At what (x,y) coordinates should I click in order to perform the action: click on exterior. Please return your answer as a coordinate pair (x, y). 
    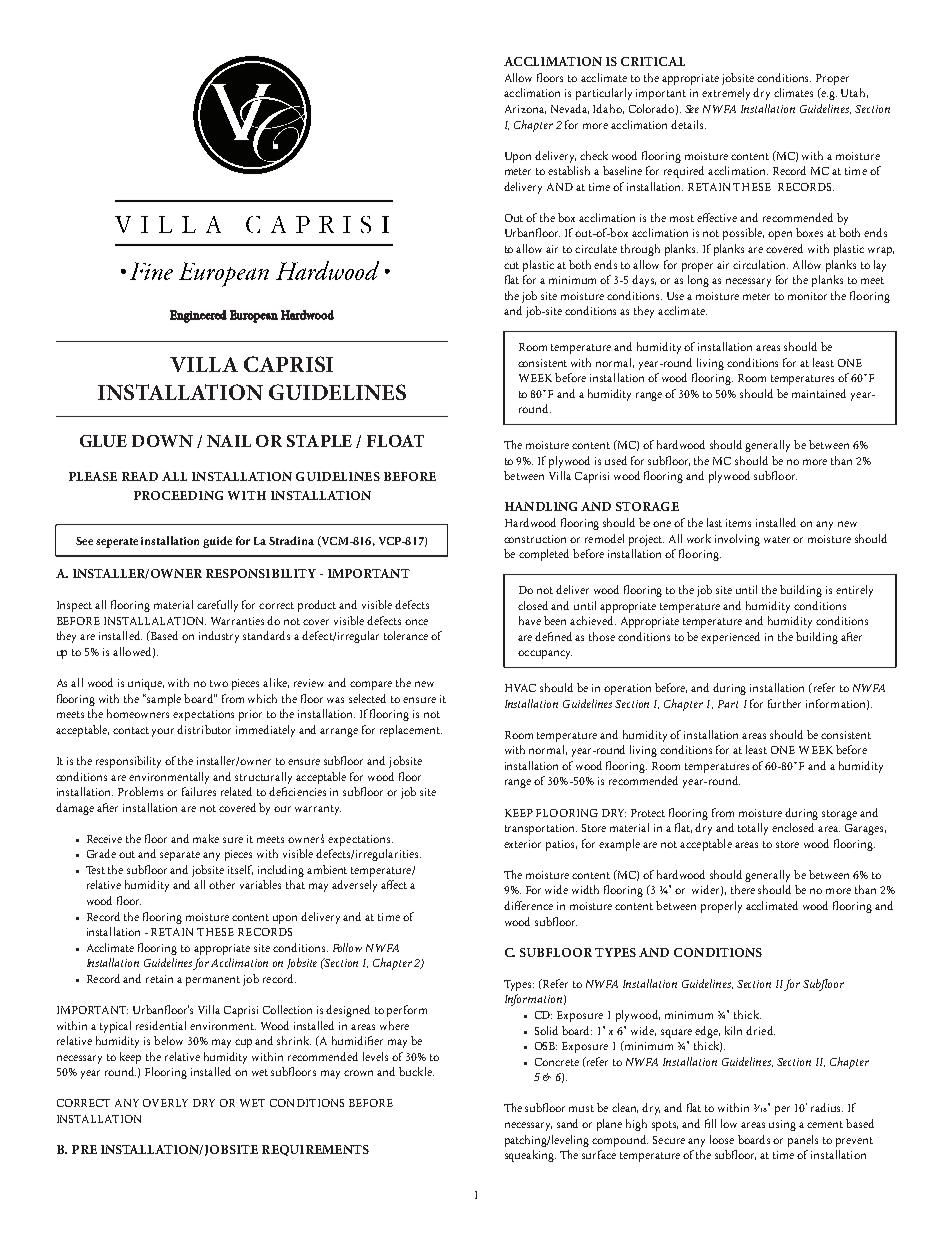
    Looking at the image, I should click on (522, 844).
